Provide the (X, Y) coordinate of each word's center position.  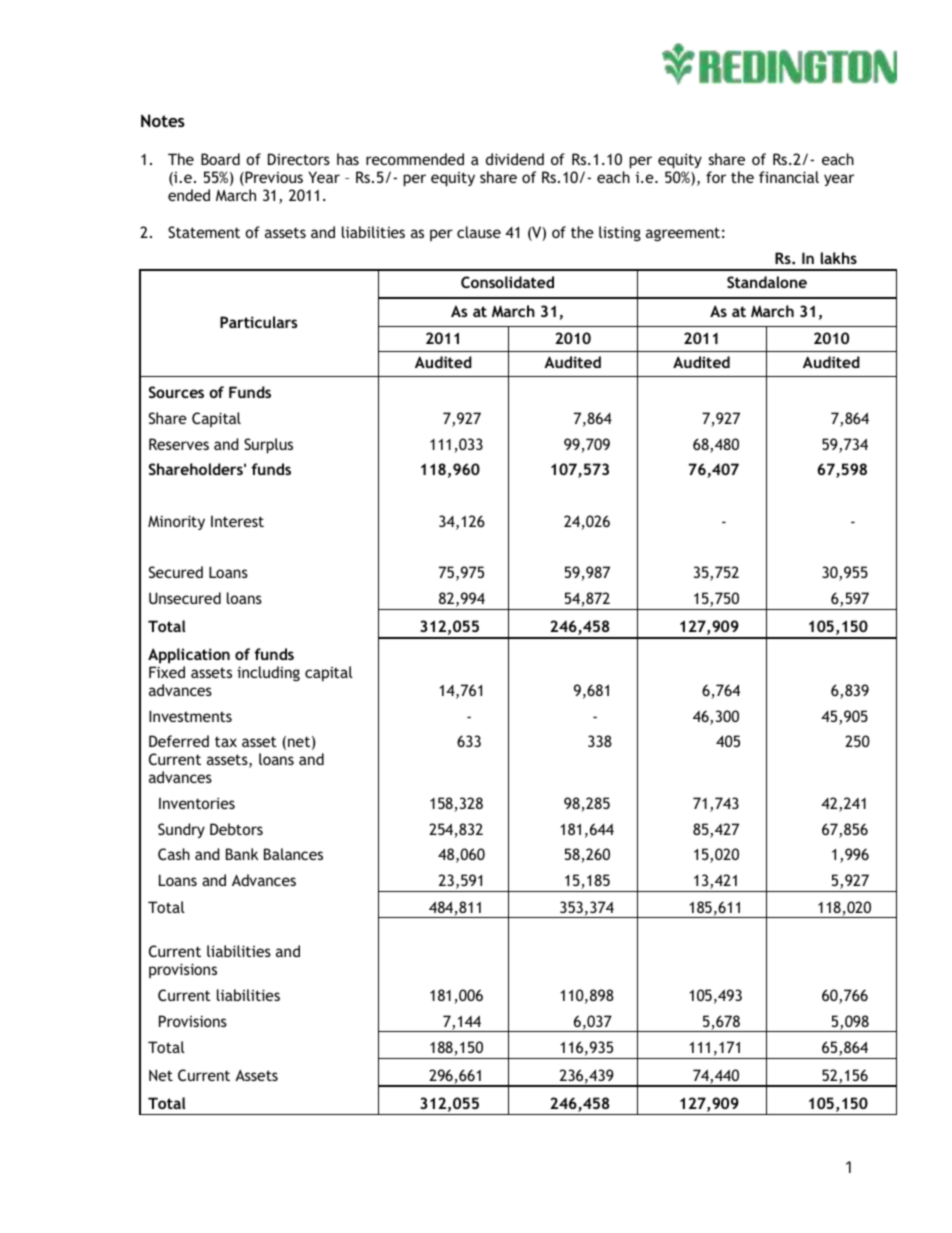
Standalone (767, 282)
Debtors (236, 829)
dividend (515, 159)
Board (220, 159)
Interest (237, 521)
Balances (293, 854)
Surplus (268, 446)
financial (789, 177)
